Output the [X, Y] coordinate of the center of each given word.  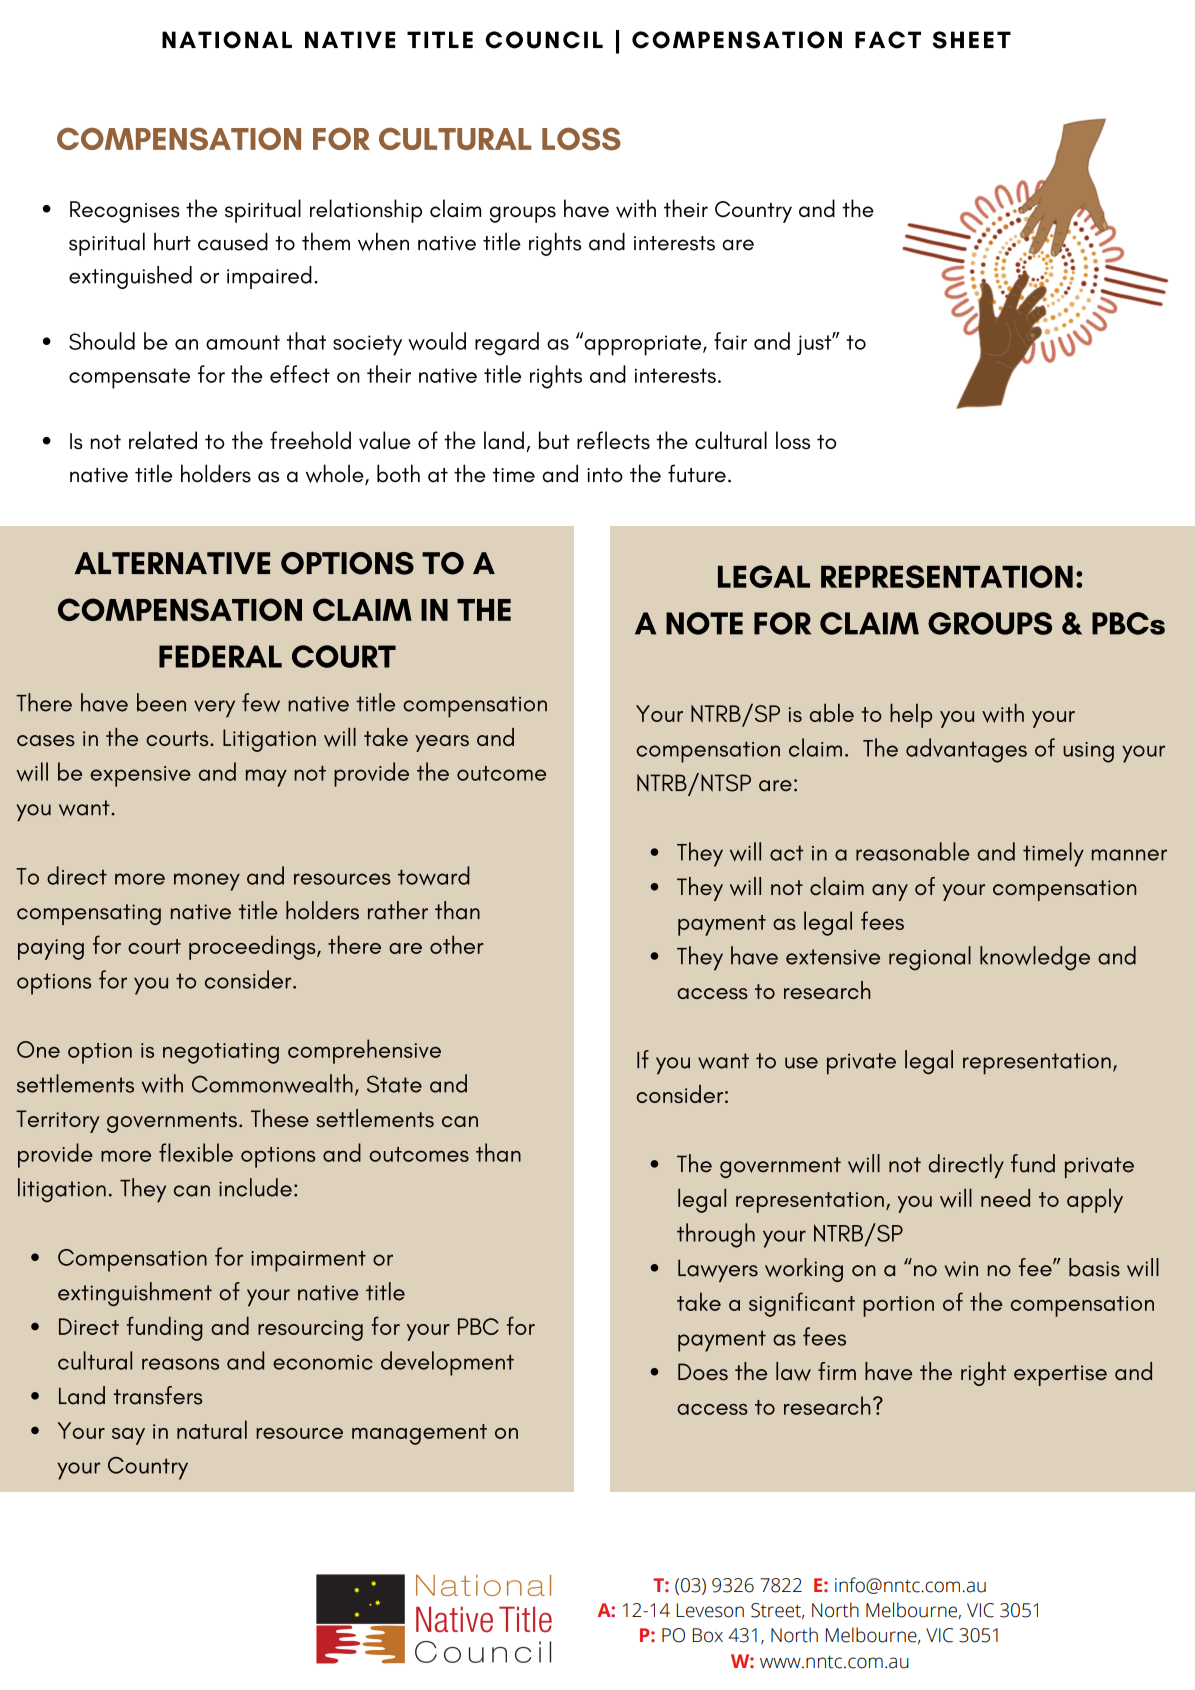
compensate [129, 378]
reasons [180, 1364]
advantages [966, 750]
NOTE [704, 623]
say [128, 1436]
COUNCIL [544, 40]
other [457, 944]
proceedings [253, 947]
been [161, 702]
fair [730, 341]
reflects [613, 440]
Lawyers [718, 1270]
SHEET [972, 40]
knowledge [1035, 958]
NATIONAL [227, 40]
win [961, 1269]
